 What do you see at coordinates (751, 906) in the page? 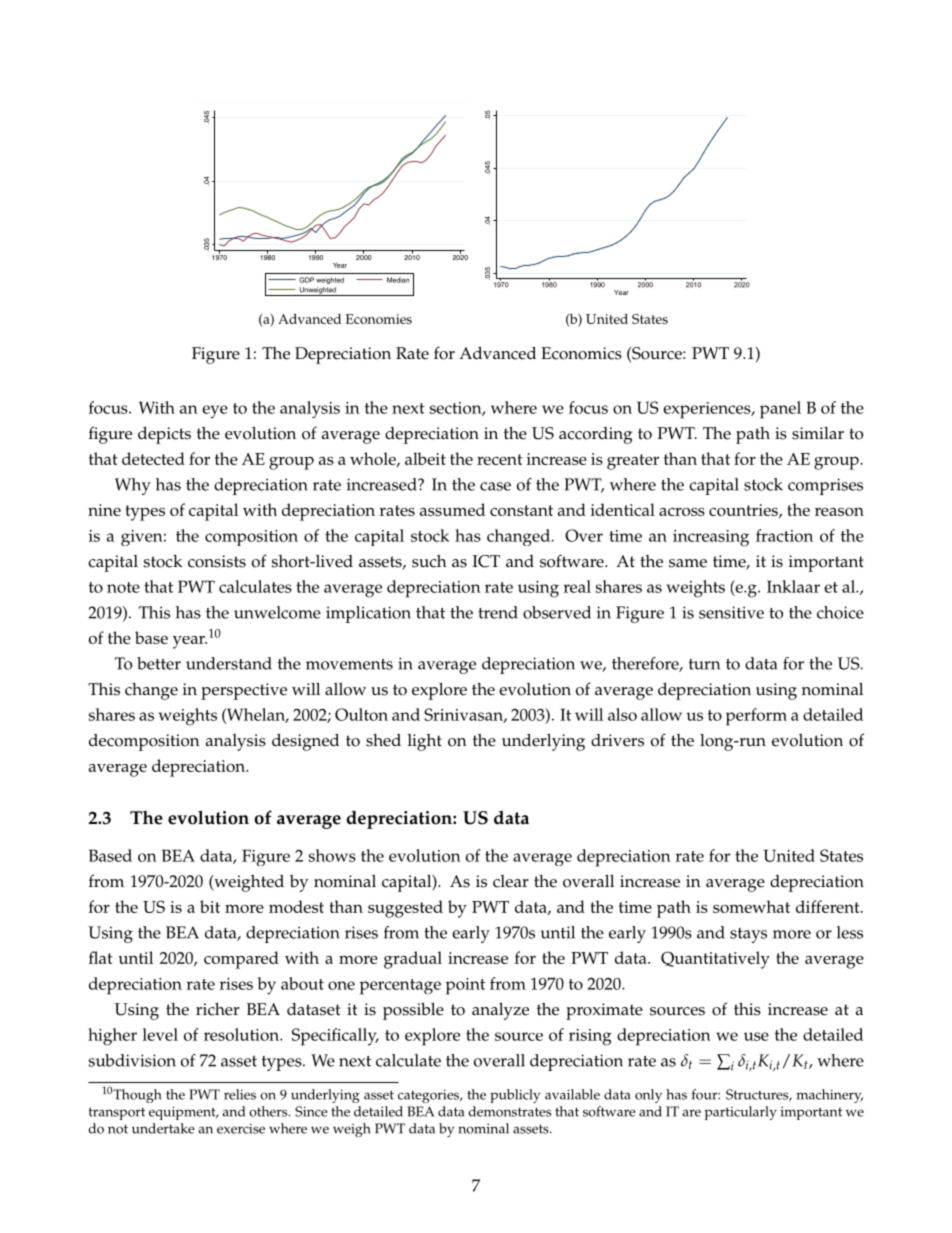
I see `somewhat` at bounding box center [751, 906].
